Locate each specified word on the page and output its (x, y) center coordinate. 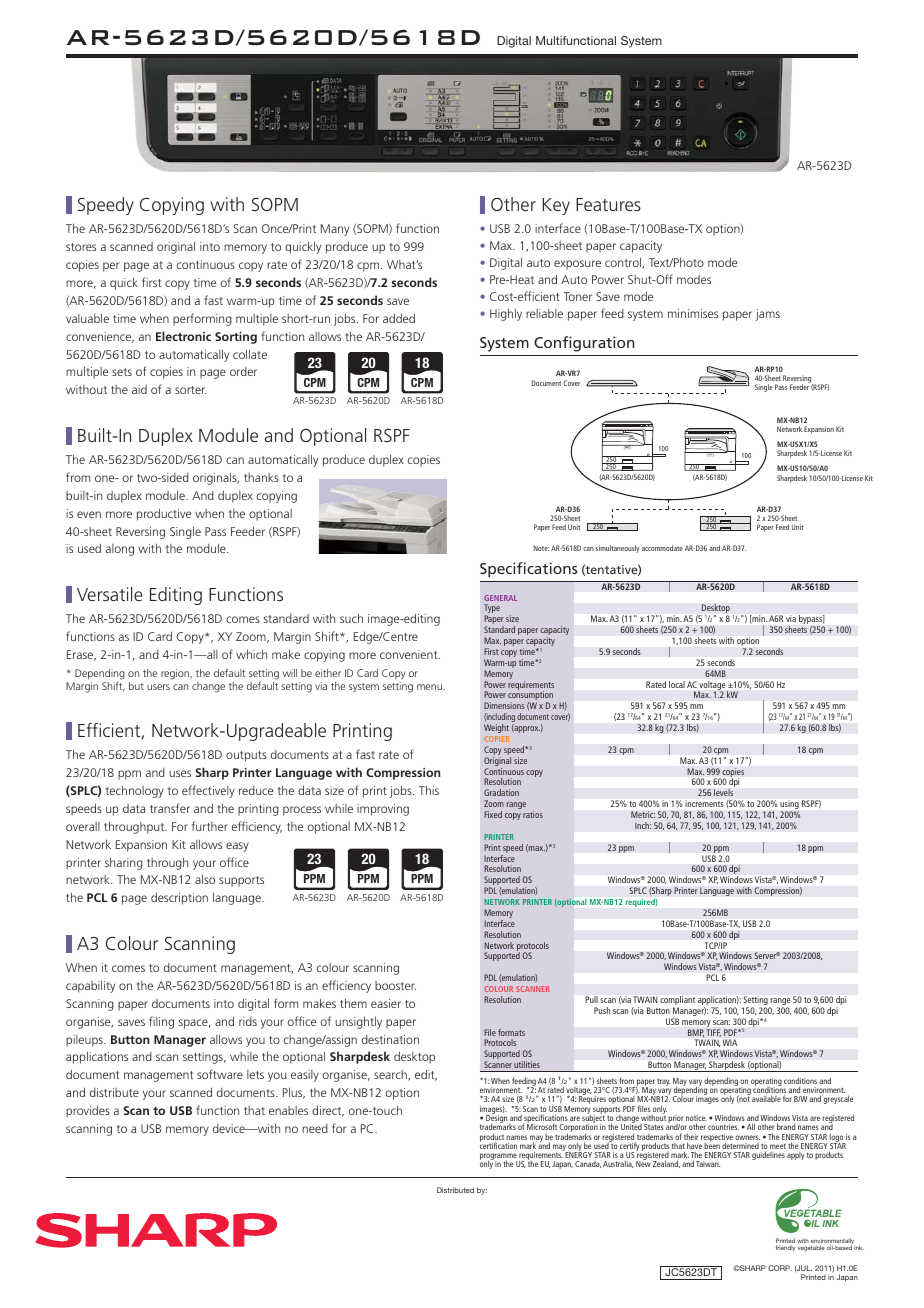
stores (81, 247)
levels (723, 792)
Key (556, 206)
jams (767, 315)
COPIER (497, 739)
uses (180, 773)
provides (88, 1111)
